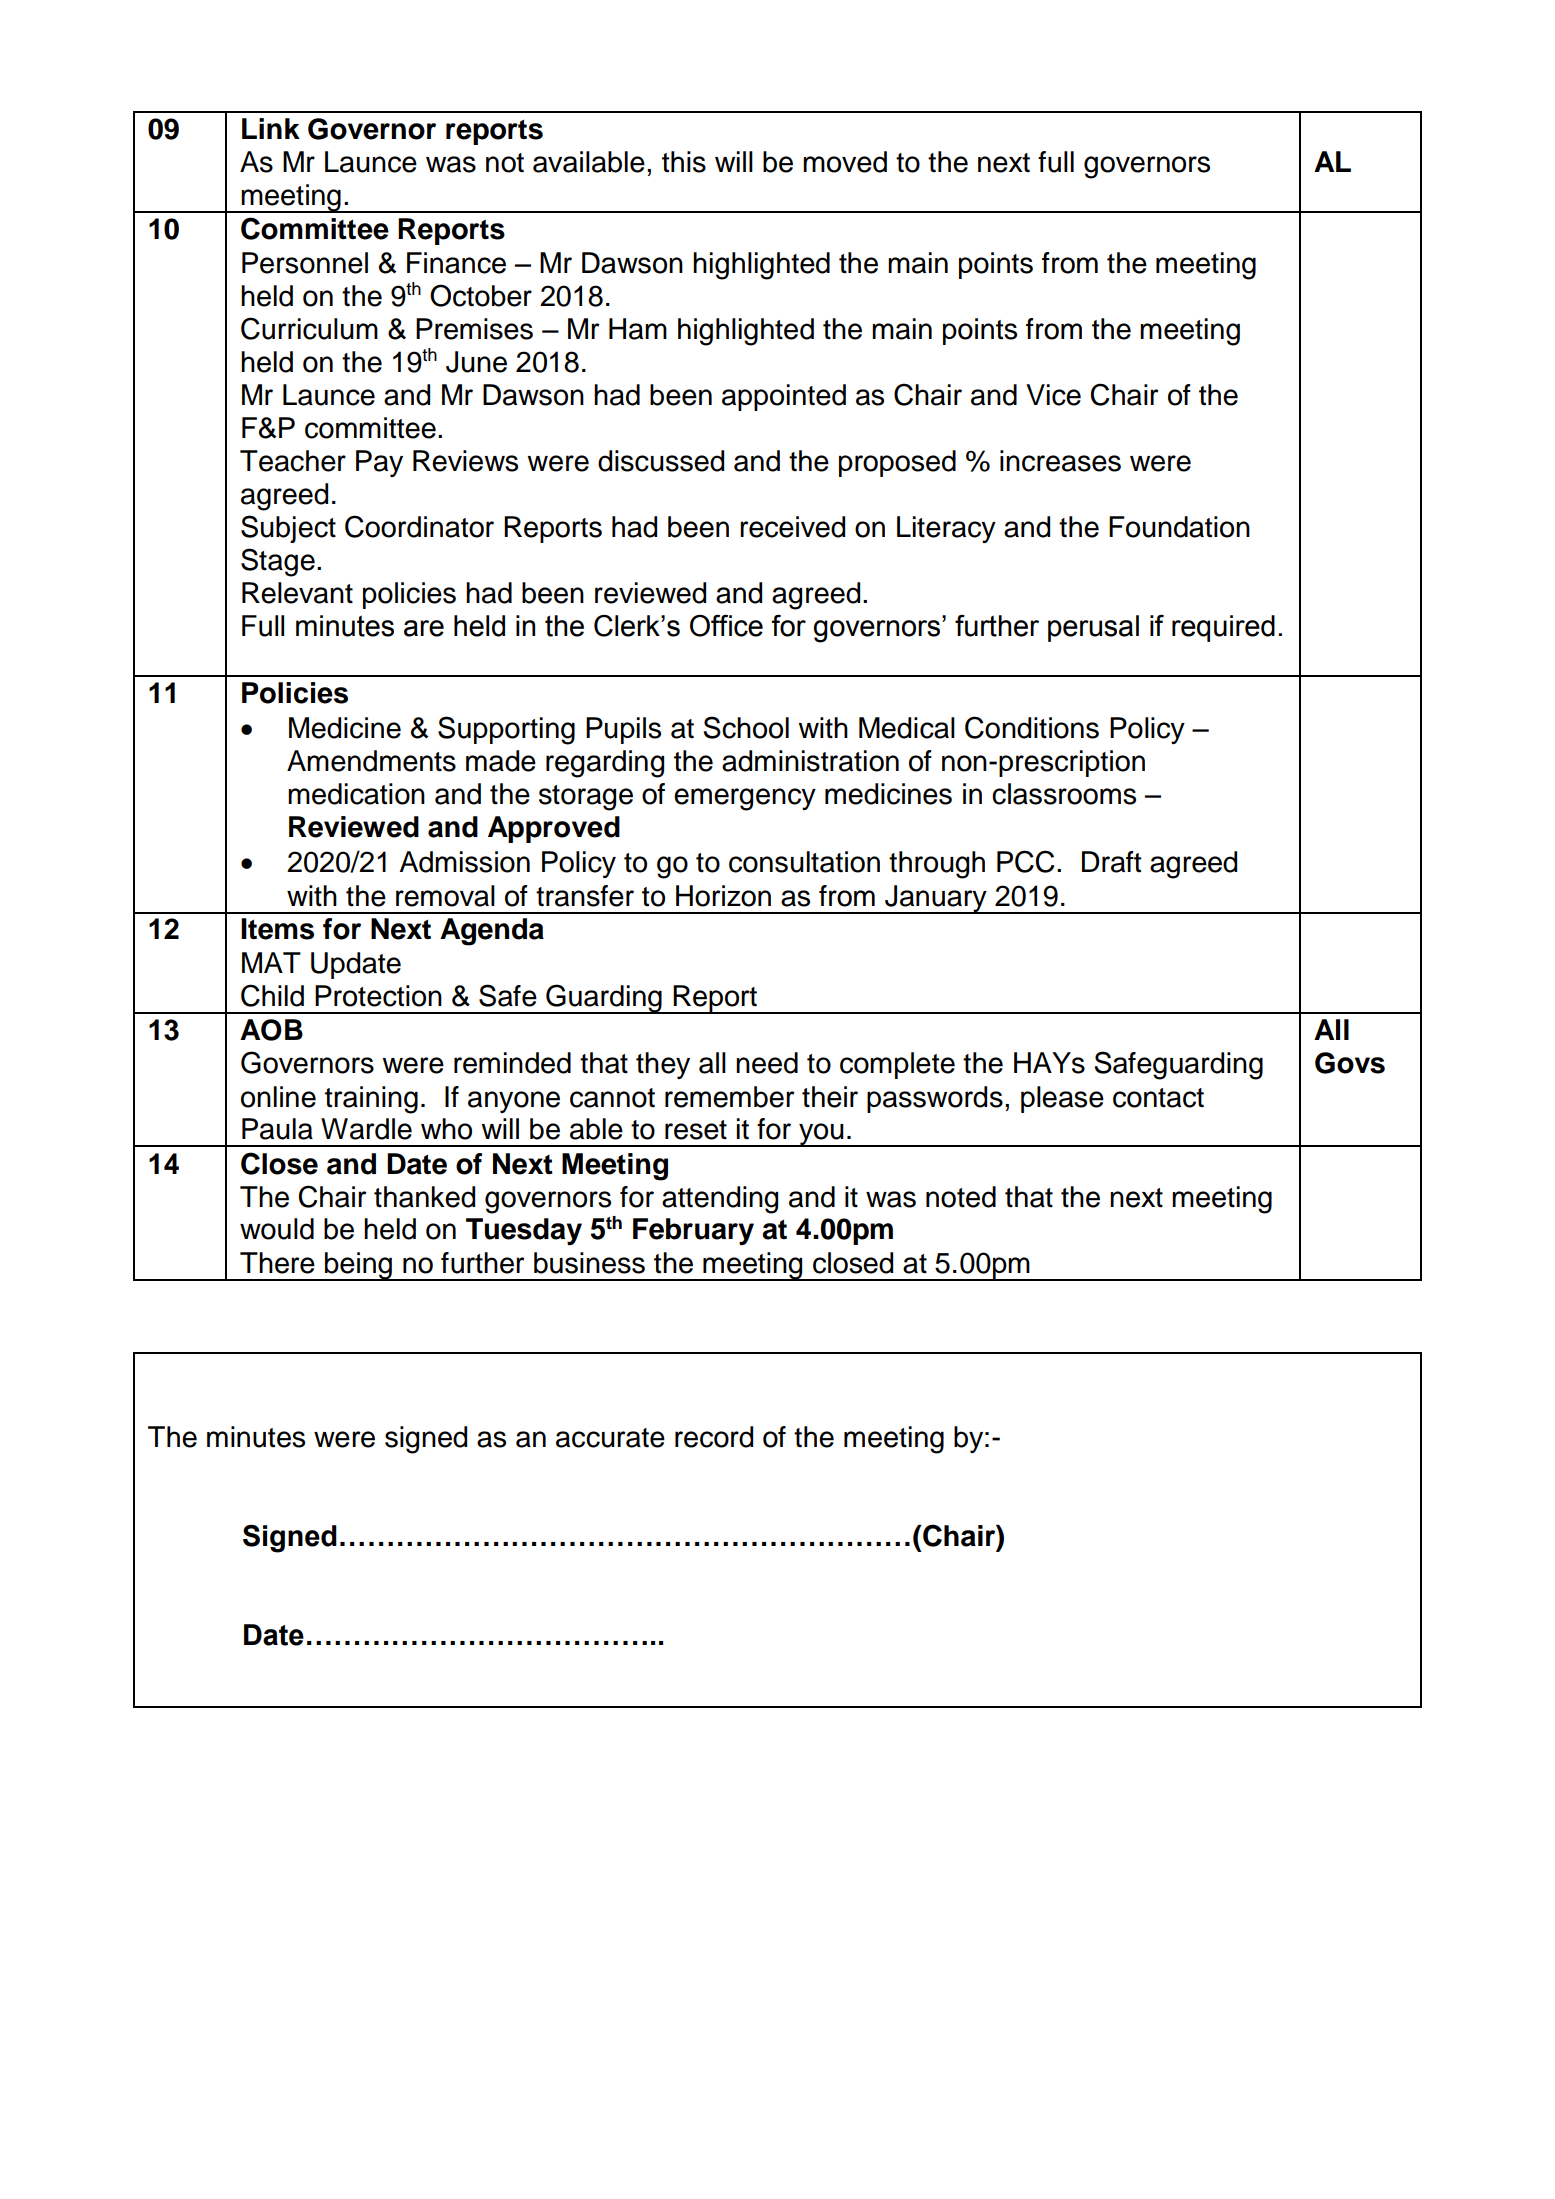 The width and height of the screenshot is (1555, 2199). Describe the element at coordinates (730, 1097) in the screenshot. I see `remember` at that location.
